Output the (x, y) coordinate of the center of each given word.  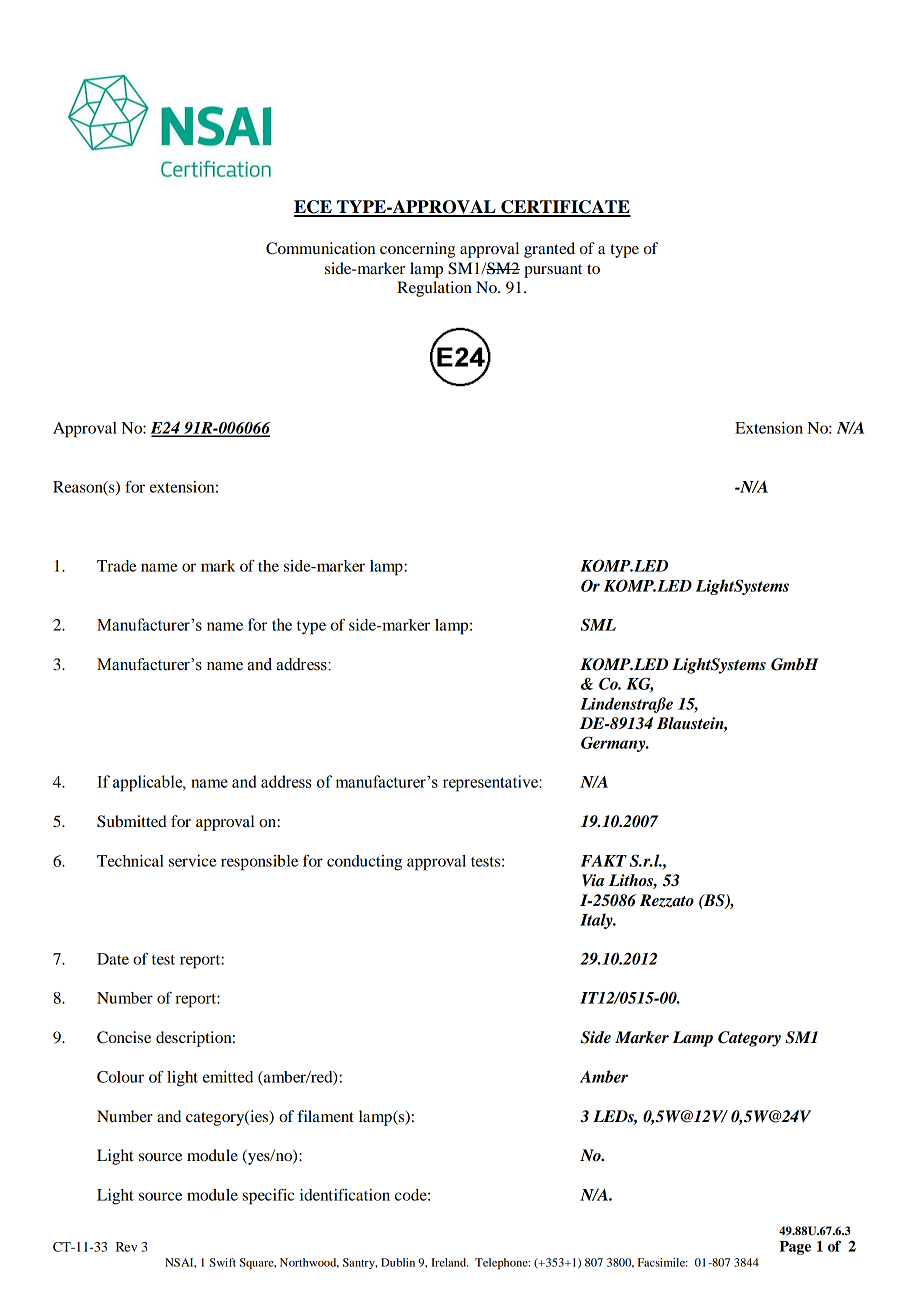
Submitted (132, 821)
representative (490, 783)
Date (113, 959)
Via (593, 880)
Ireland (449, 1262)
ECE (314, 208)
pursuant (553, 271)
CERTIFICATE (565, 208)
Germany (614, 744)
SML (598, 624)
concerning (417, 250)
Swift (223, 1262)
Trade (116, 566)
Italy (597, 921)
